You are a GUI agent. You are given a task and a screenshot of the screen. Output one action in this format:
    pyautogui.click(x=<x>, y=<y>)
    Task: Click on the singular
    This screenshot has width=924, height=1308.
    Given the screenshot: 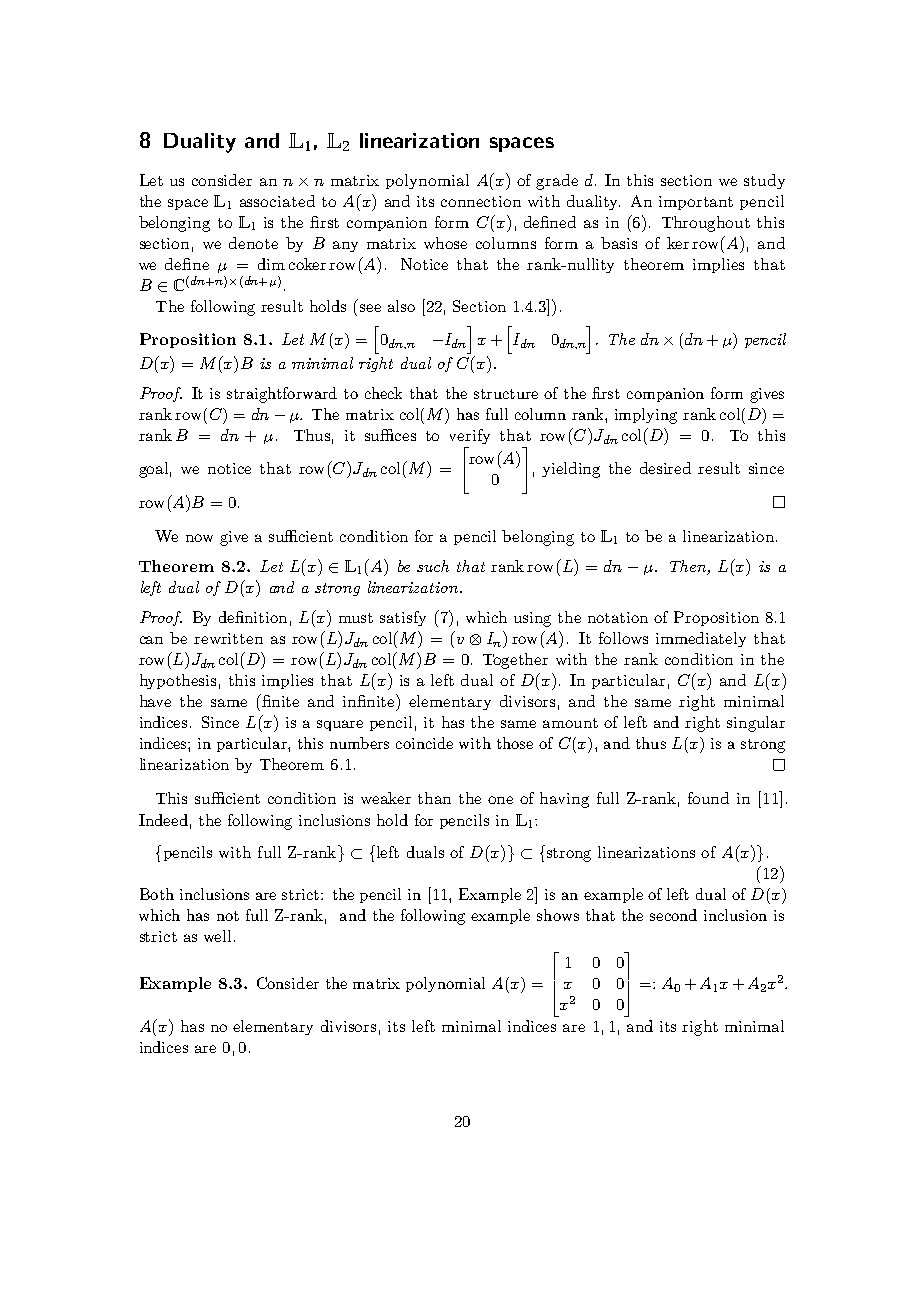 What is the action you would take?
    pyautogui.click(x=756, y=724)
